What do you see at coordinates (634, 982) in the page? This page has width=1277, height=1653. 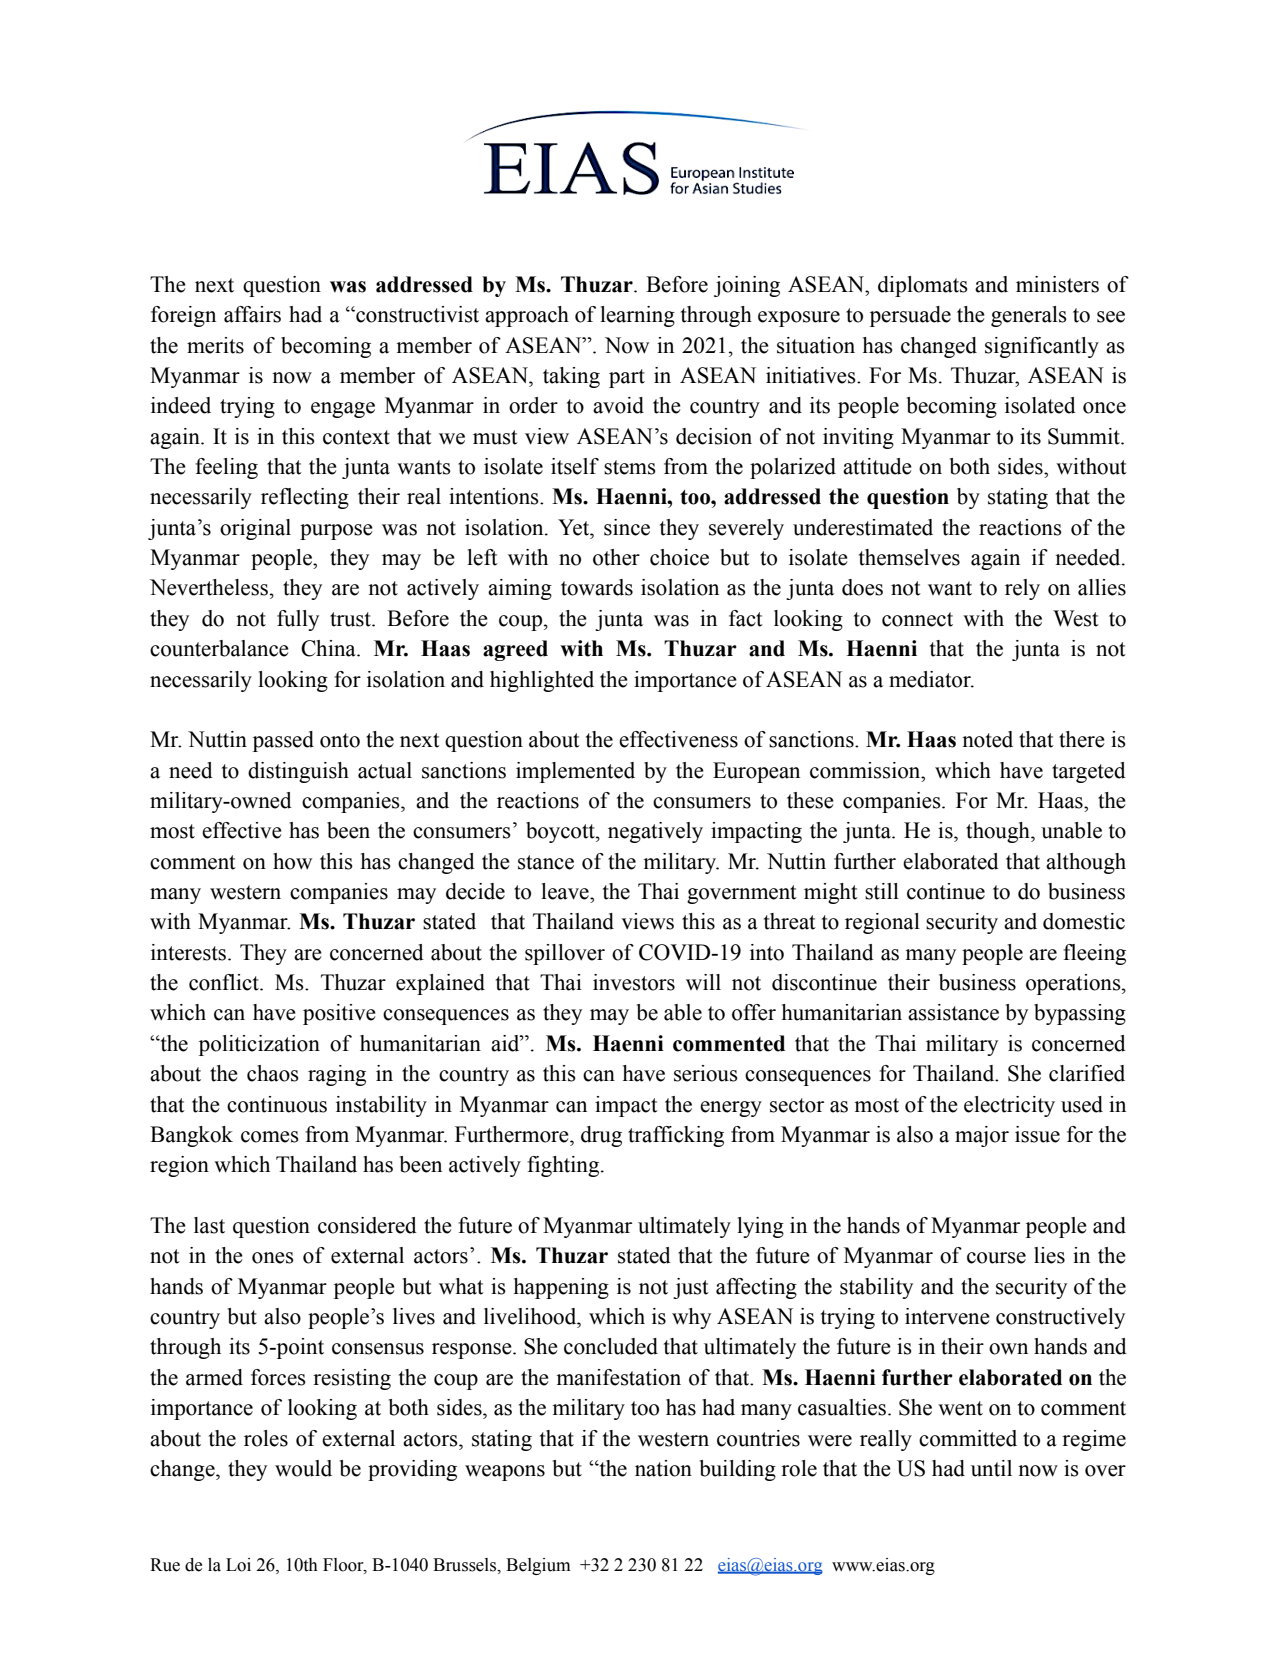 I see `investors` at bounding box center [634, 982].
